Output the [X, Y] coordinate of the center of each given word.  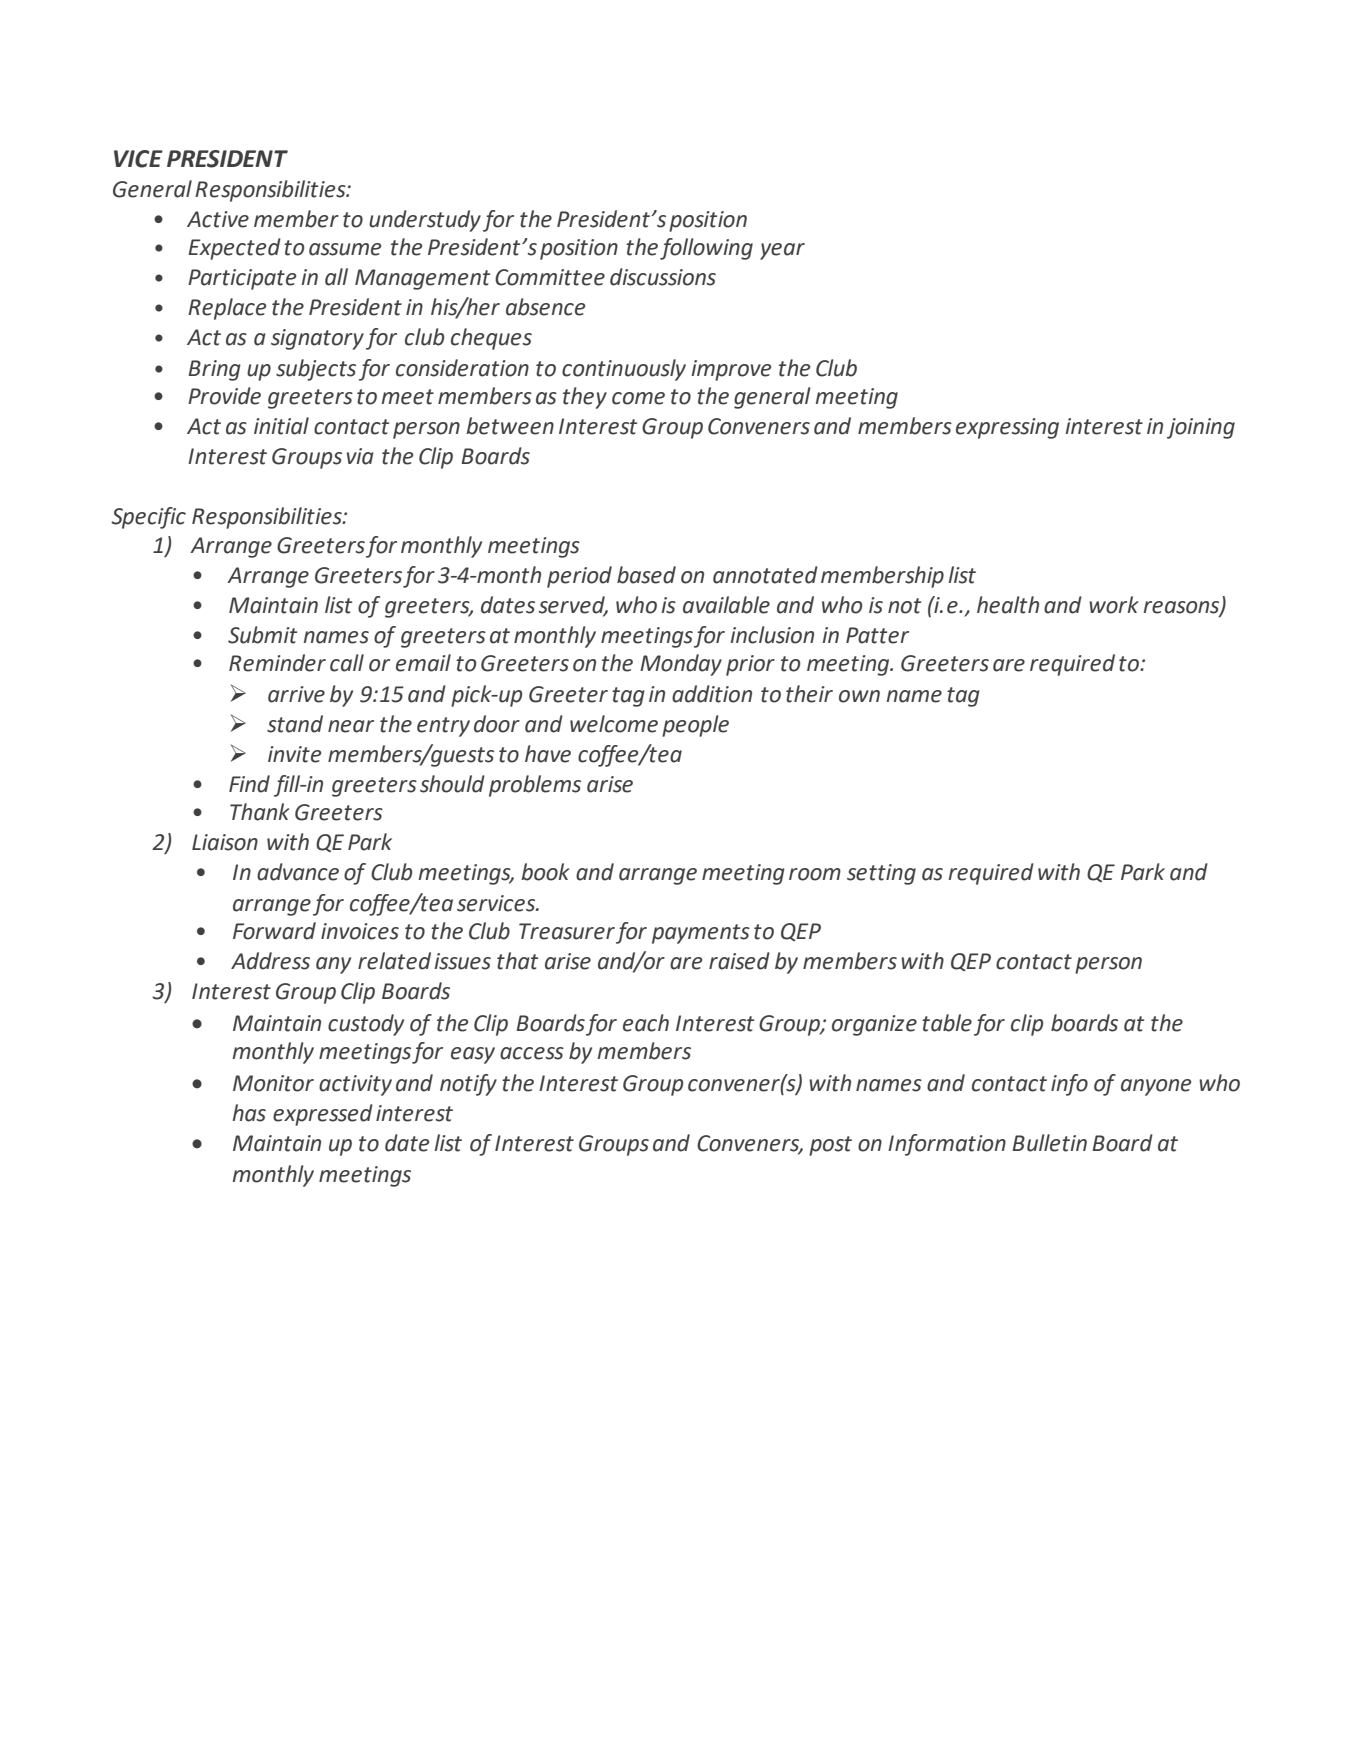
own [859, 696]
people [695, 726]
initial [281, 426]
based [646, 575]
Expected [234, 249]
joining [1201, 428]
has [249, 1113]
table [947, 1023]
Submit [262, 635]
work [1114, 605]
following [706, 249]
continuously [624, 370]
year [782, 251]
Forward [274, 931]
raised [739, 961]
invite [294, 754]
